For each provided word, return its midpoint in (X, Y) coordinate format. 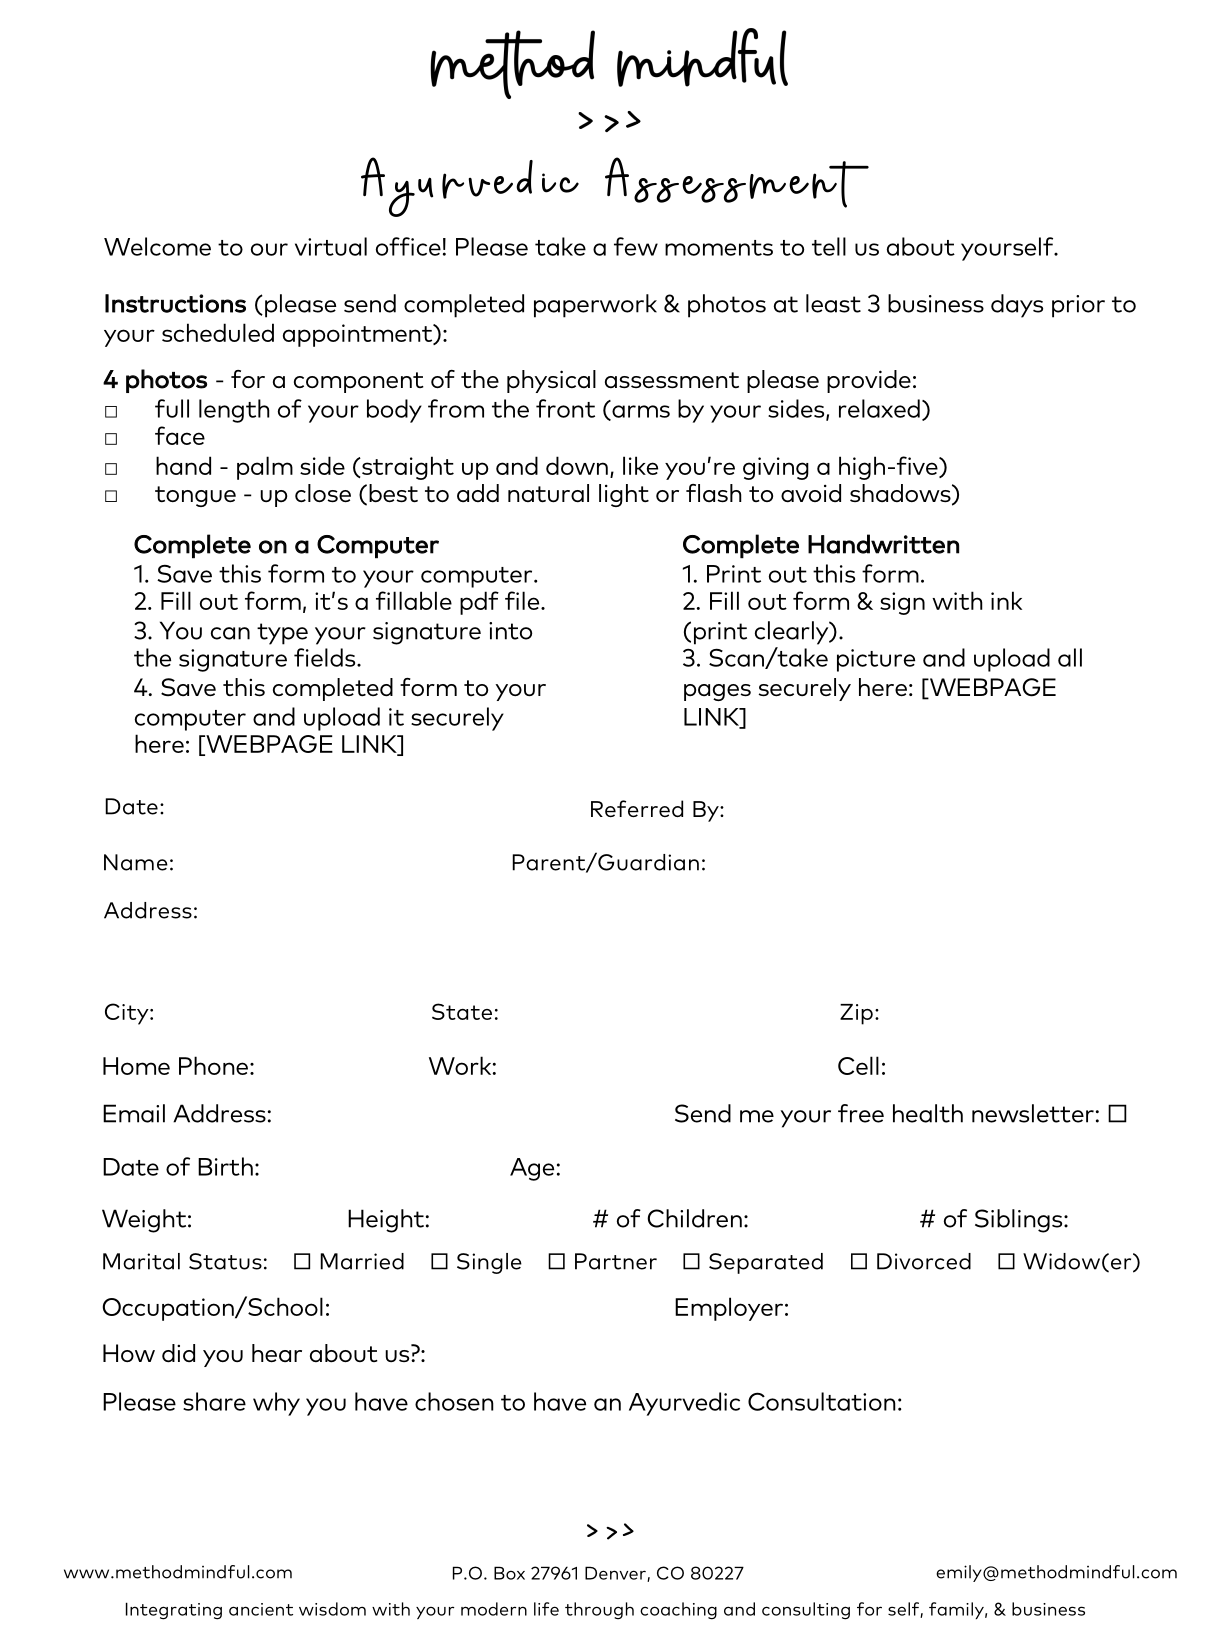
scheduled (218, 332)
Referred (637, 808)
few (636, 246)
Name (136, 862)
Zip (856, 1014)
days (1017, 306)
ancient (261, 1609)
